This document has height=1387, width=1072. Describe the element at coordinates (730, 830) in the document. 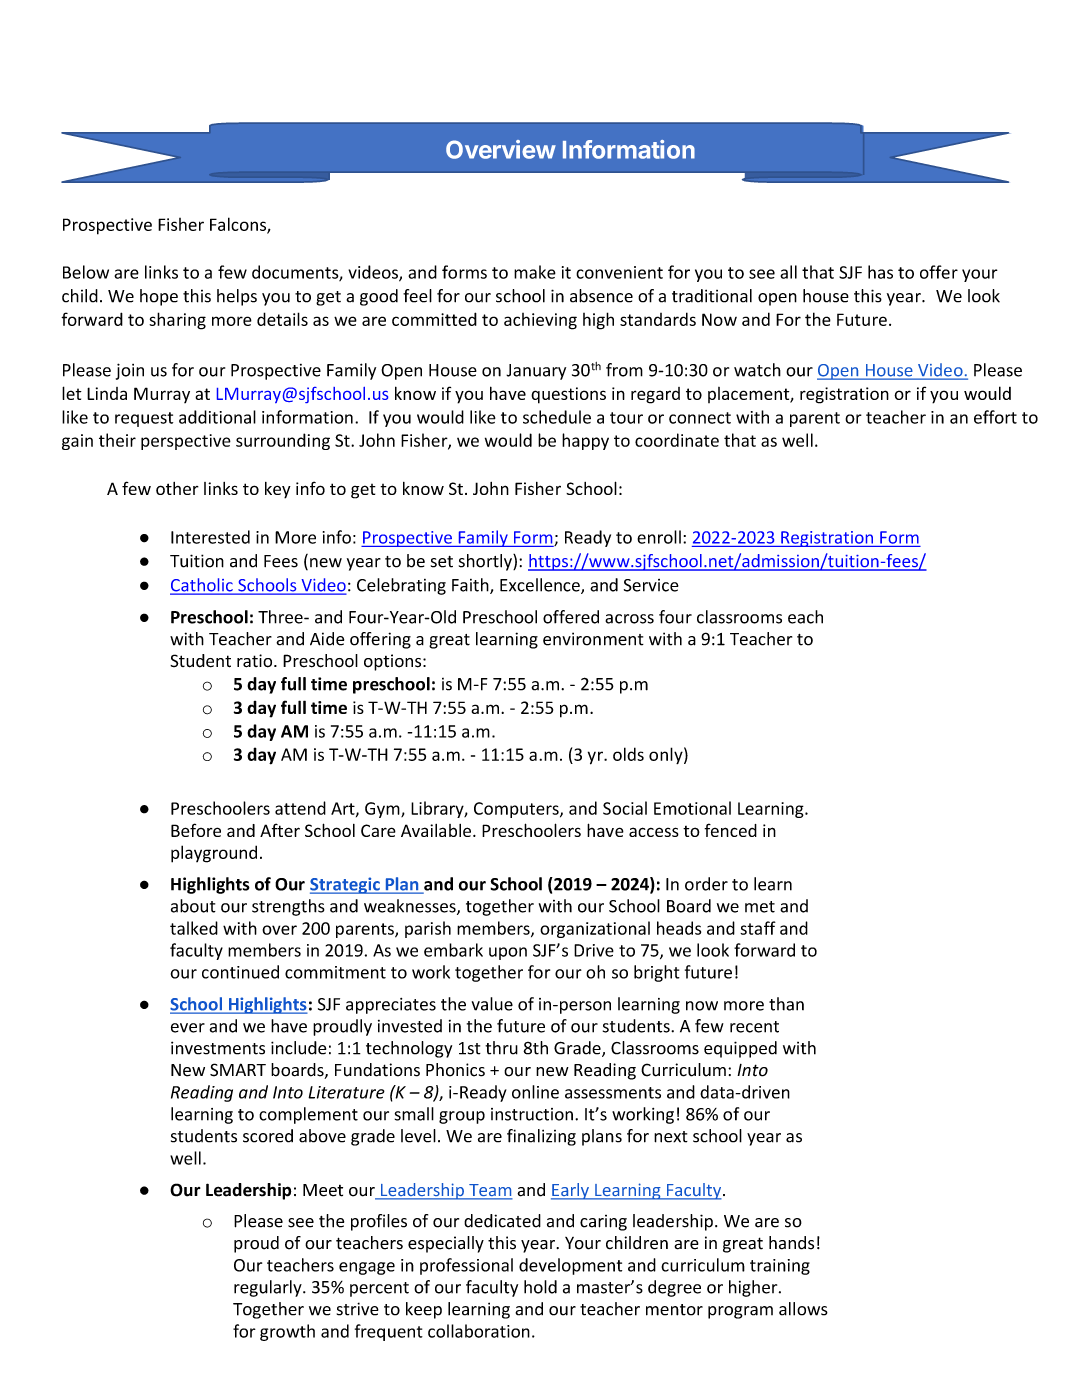

I see `fenced` at that location.
